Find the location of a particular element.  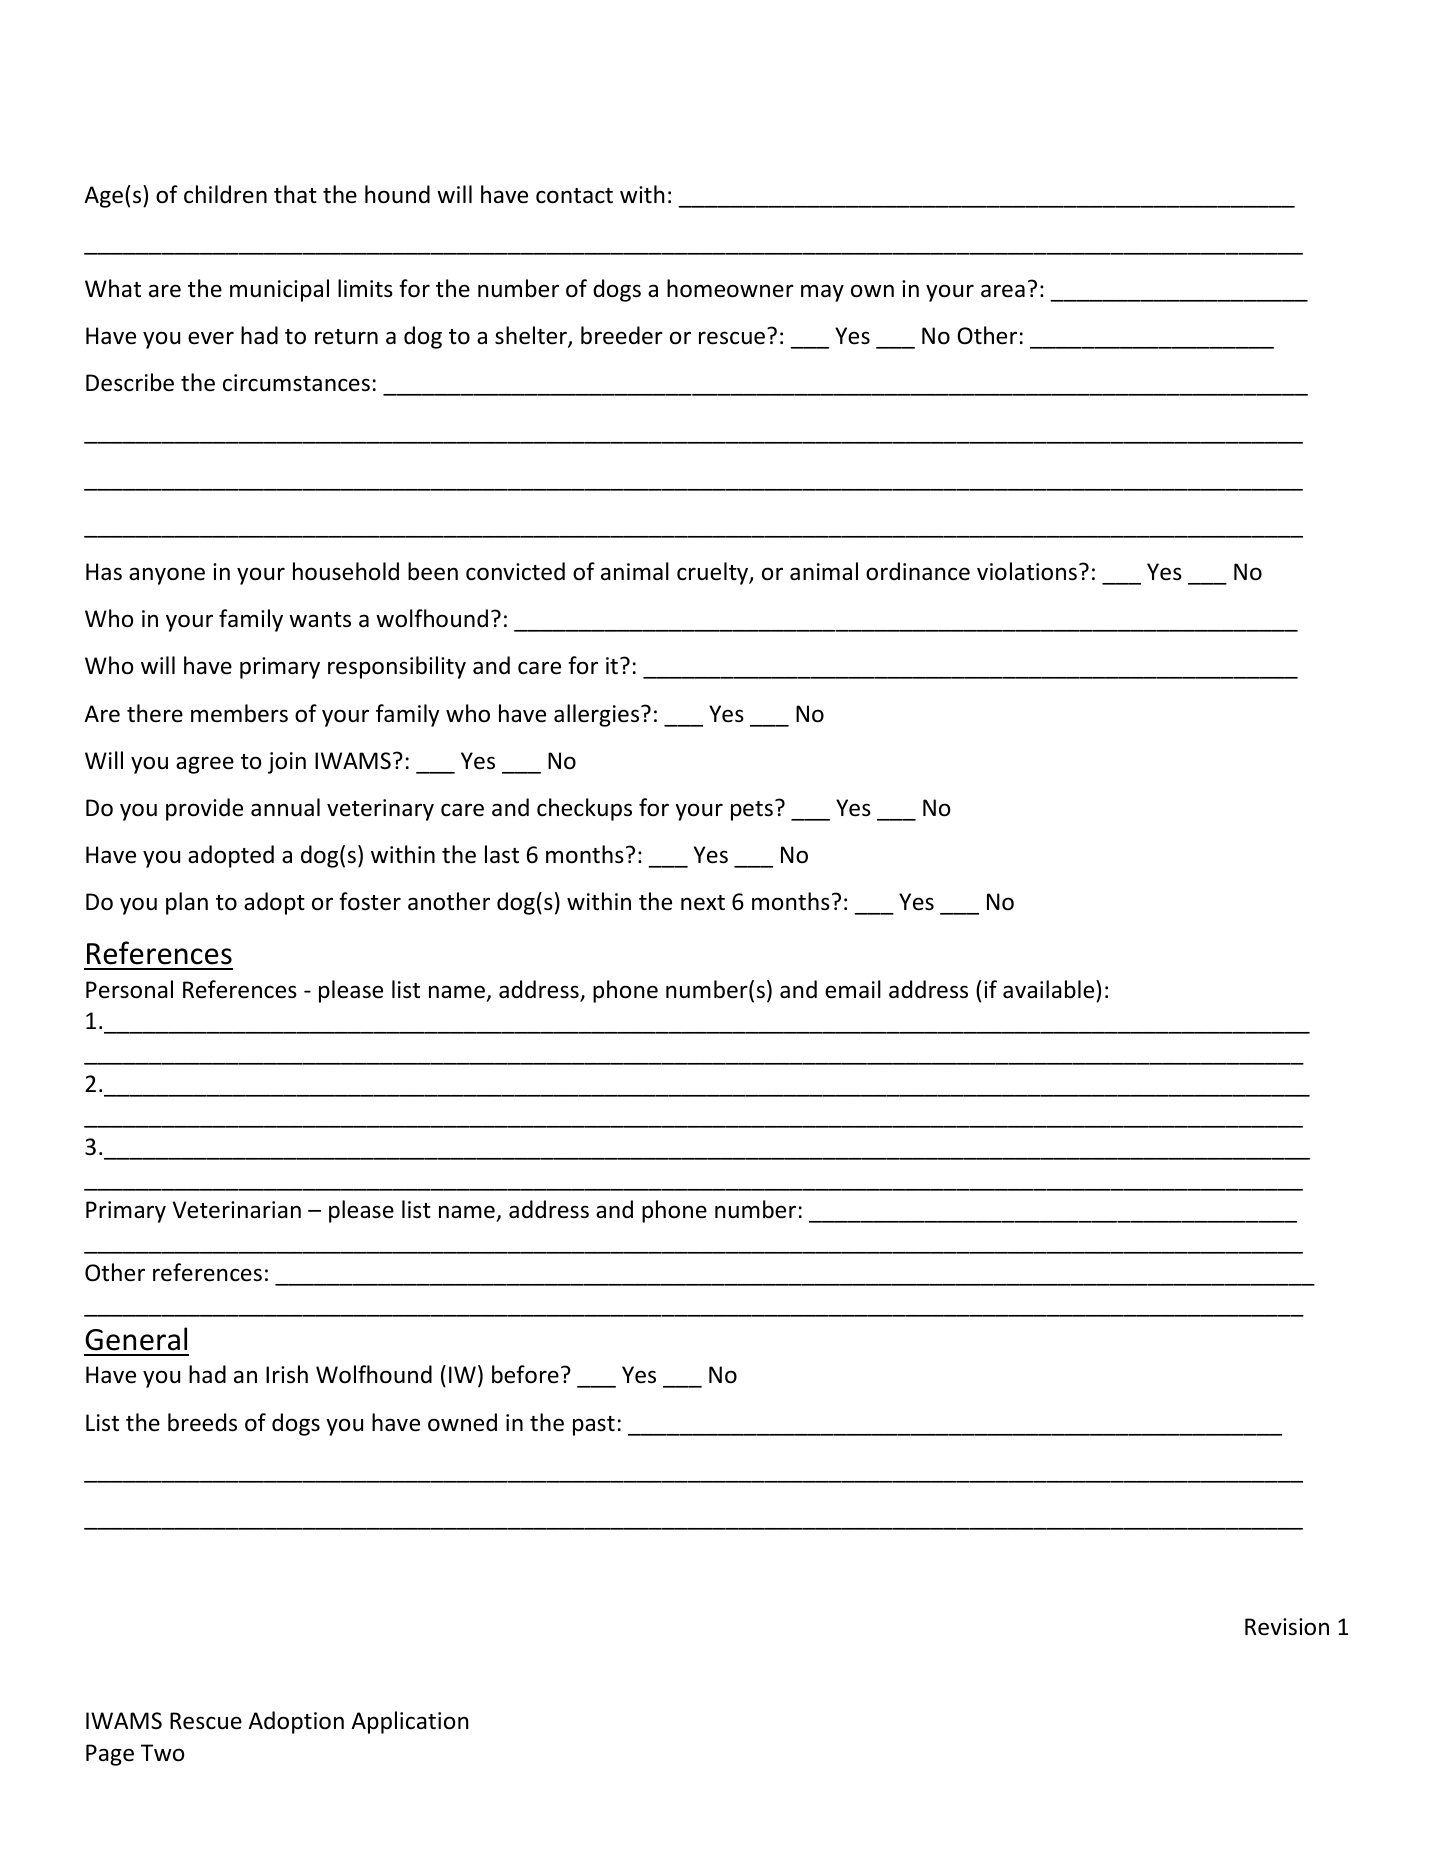

area is located at coordinates (1003, 291).
